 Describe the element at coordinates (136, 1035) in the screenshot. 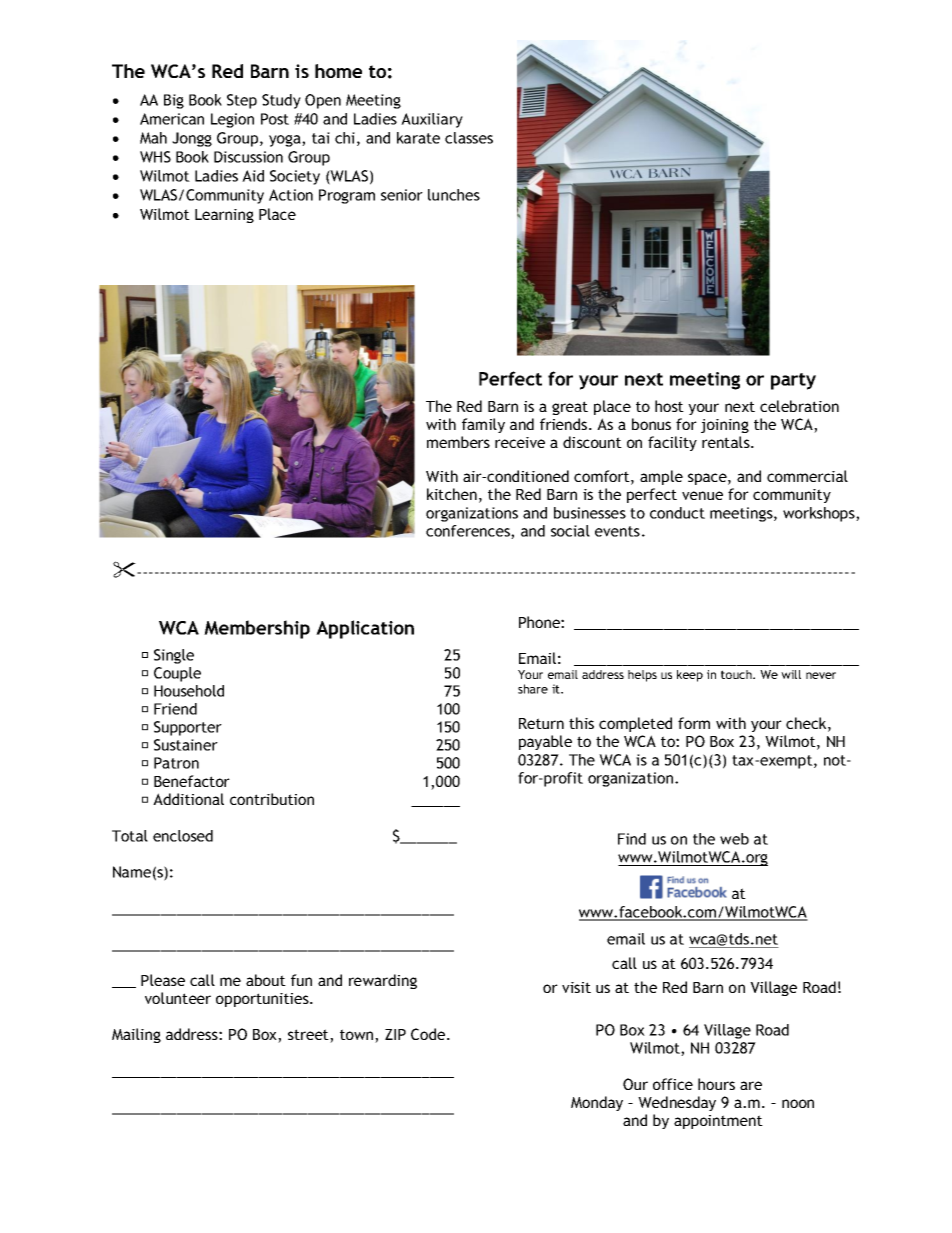

I see `Mailing` at that location.
